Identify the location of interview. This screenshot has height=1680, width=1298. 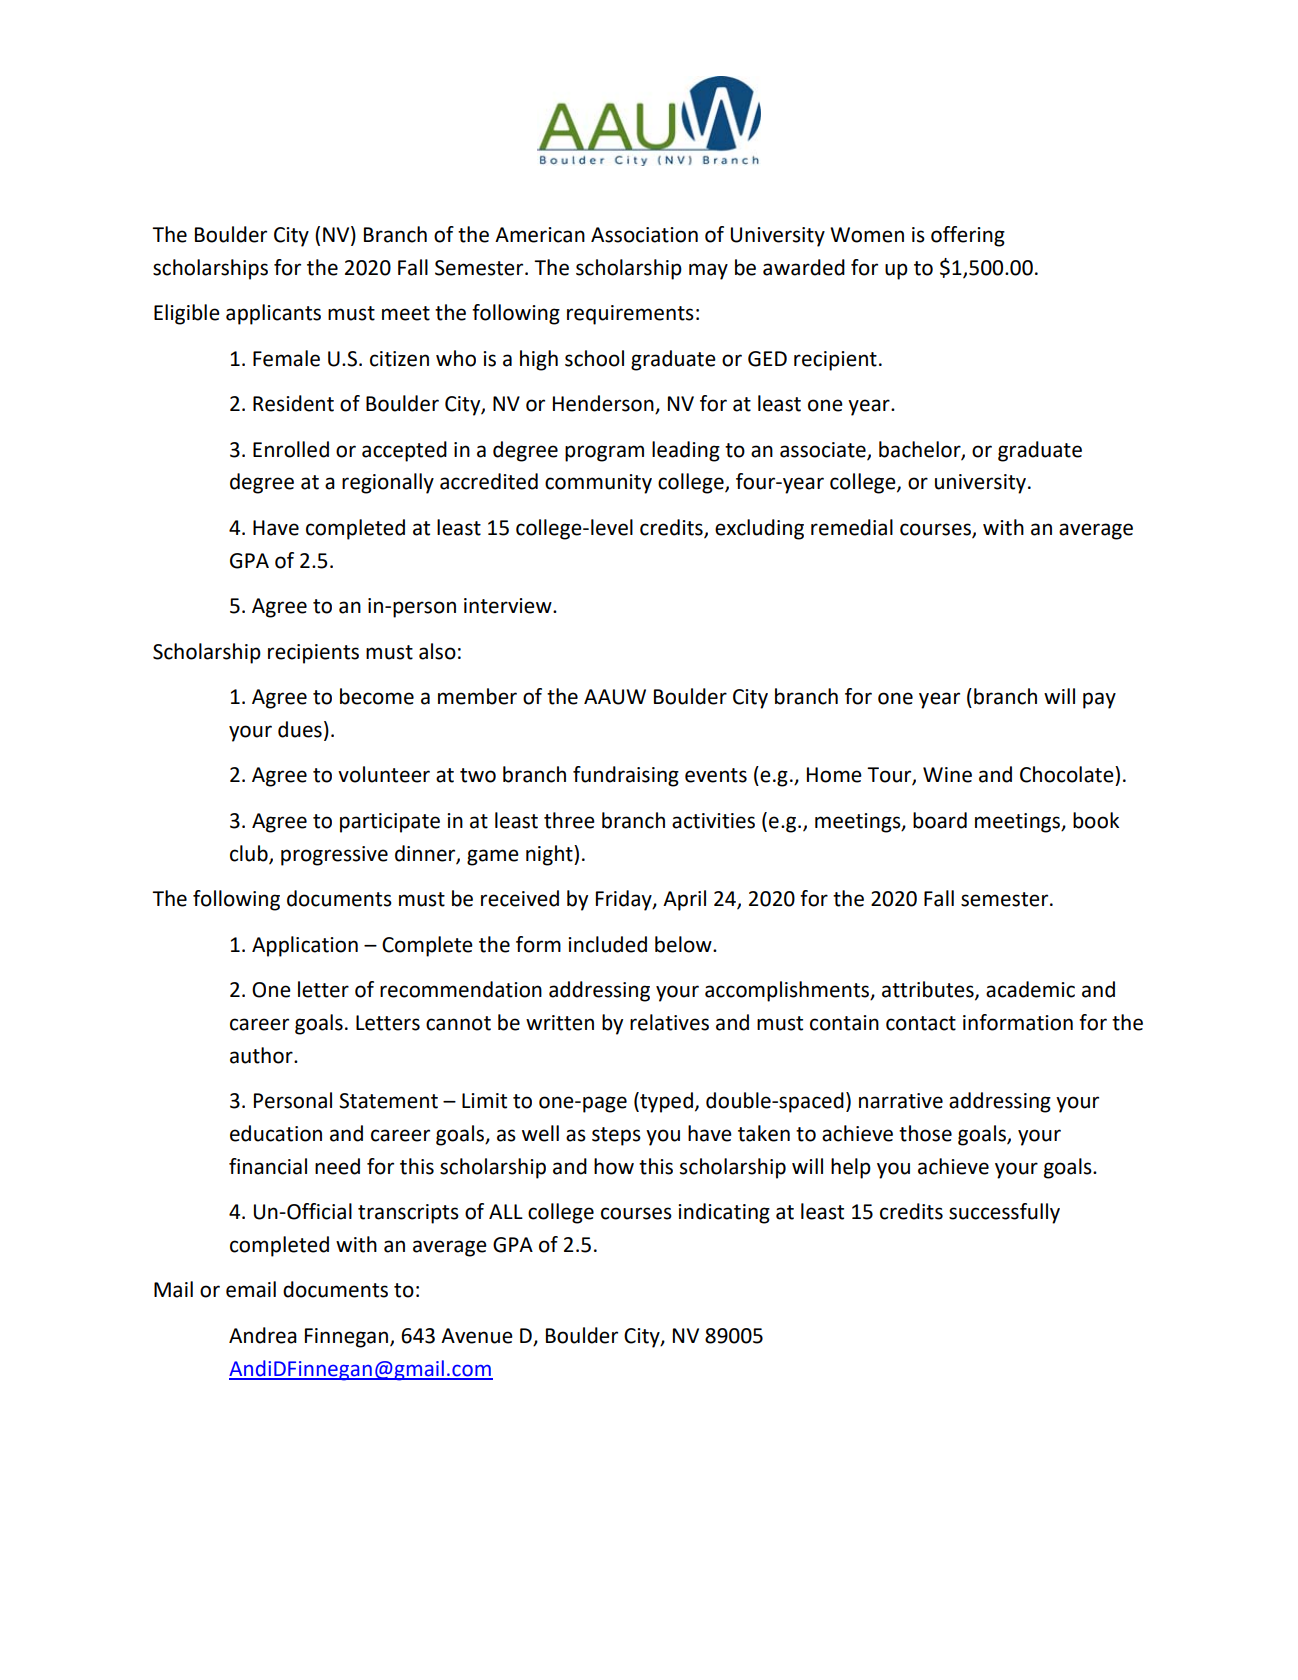
(509, 606).
